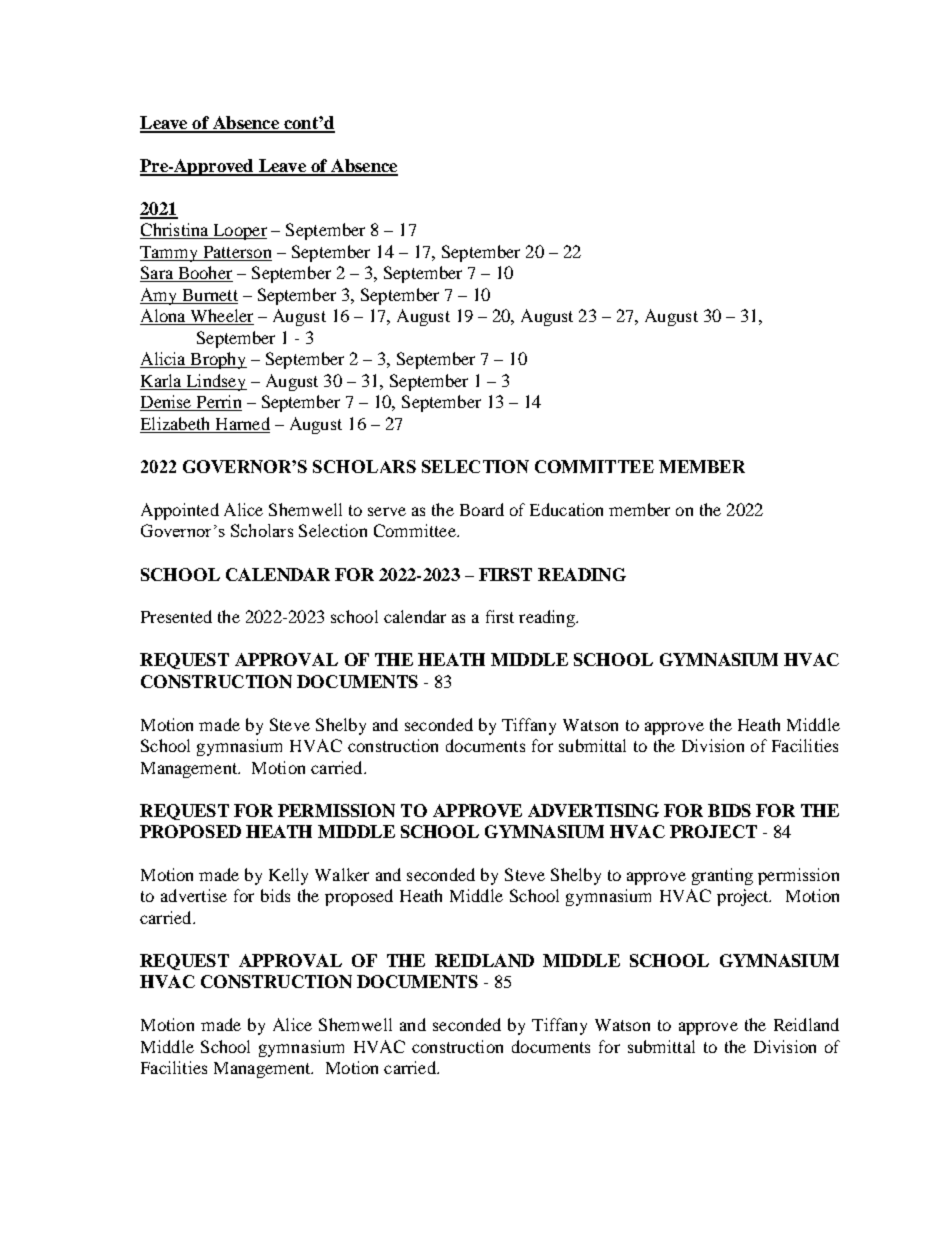 The width and height of the image is (952, 1233). Describe the element at coordinates (180, 511) in the image. I see `Appointed` at that location.
